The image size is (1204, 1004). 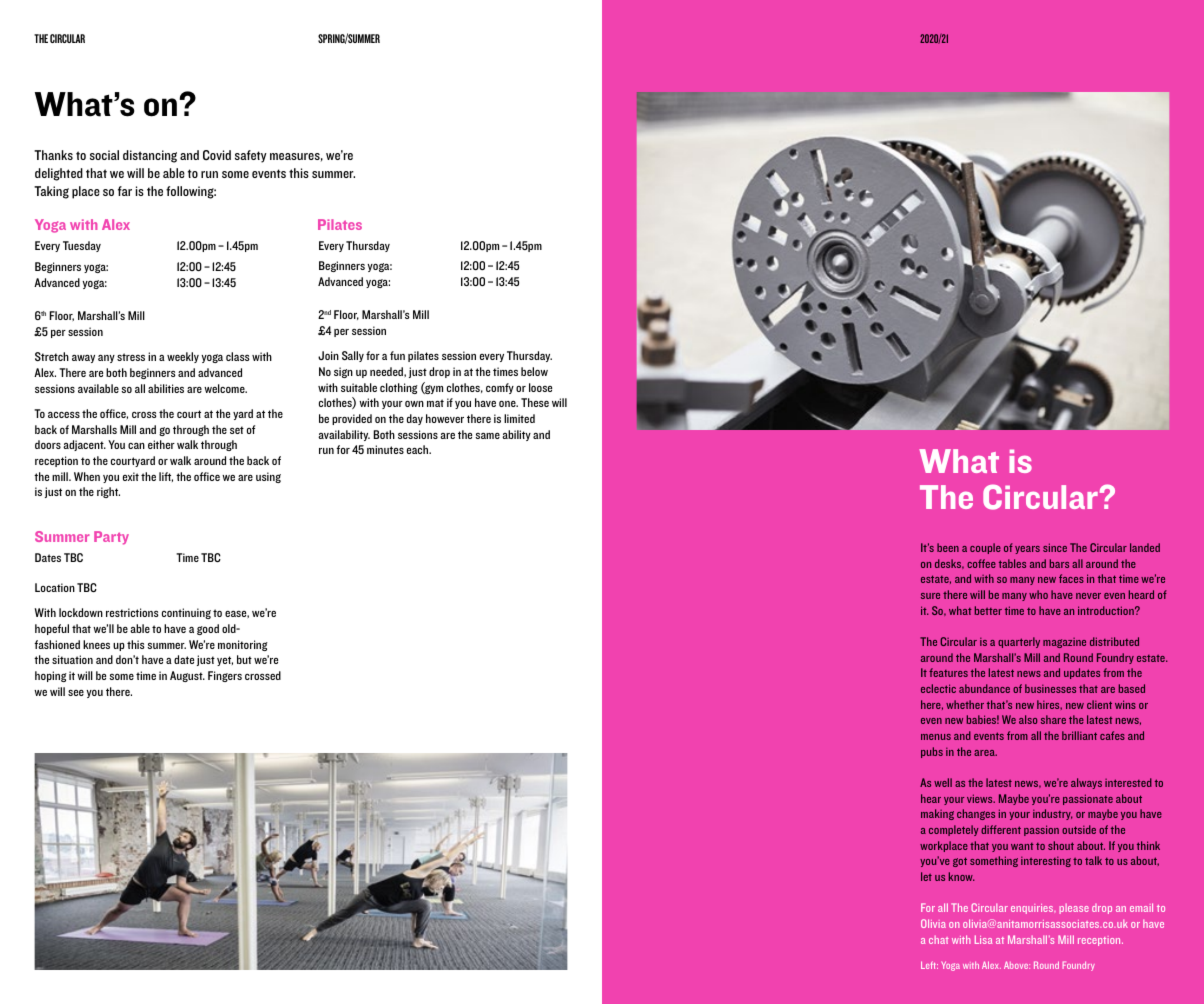 What do you see at coordinates (125, 191) in the screenshot?
I see `far` at bounding box center [125, 191].
